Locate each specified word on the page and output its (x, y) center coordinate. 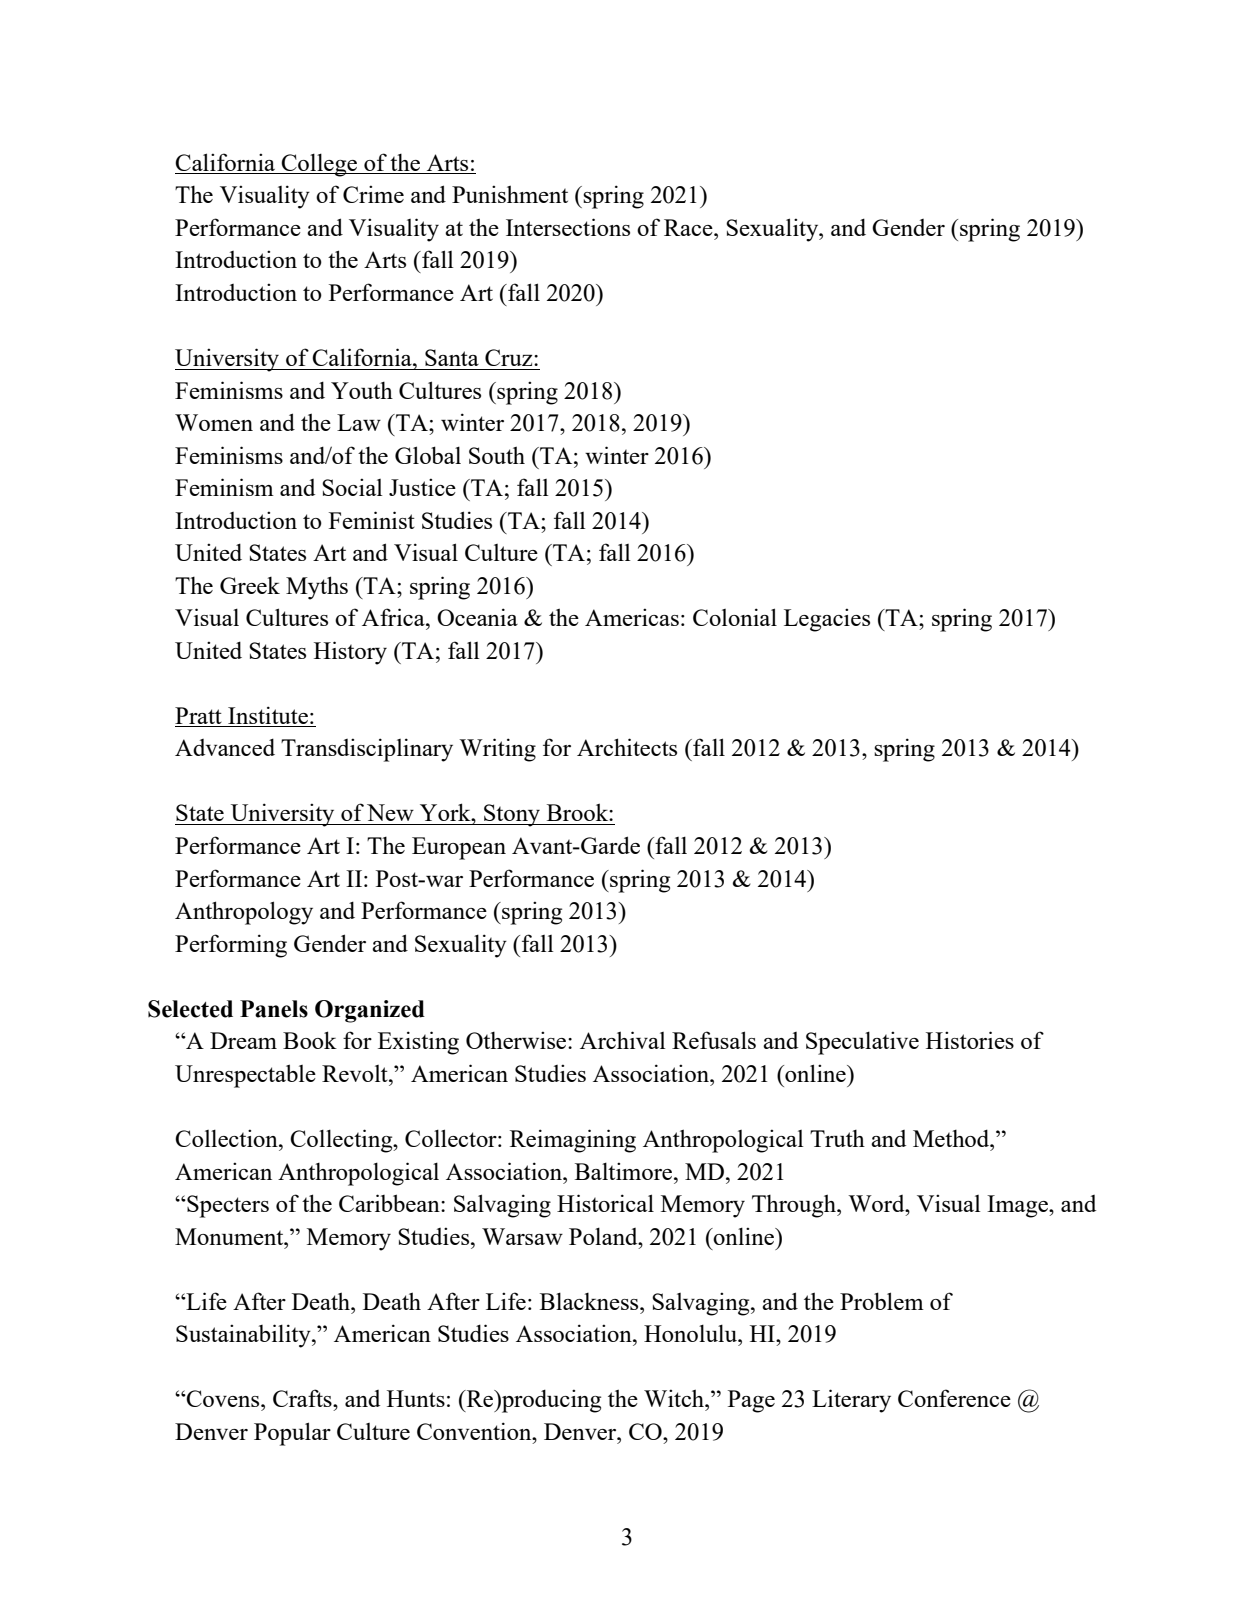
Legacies (827, 620)
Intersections (568, 227)
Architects (627, 747)
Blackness (590, 1301)
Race (689, 227)
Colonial (735, 617)
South (497, 455)
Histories (970, 1040)
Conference (954, 1398)
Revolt (356, 1073)
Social (352, 487)
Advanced (225, 747)
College (320, 165)
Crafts (303, 1398)
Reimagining (573, 1141)
